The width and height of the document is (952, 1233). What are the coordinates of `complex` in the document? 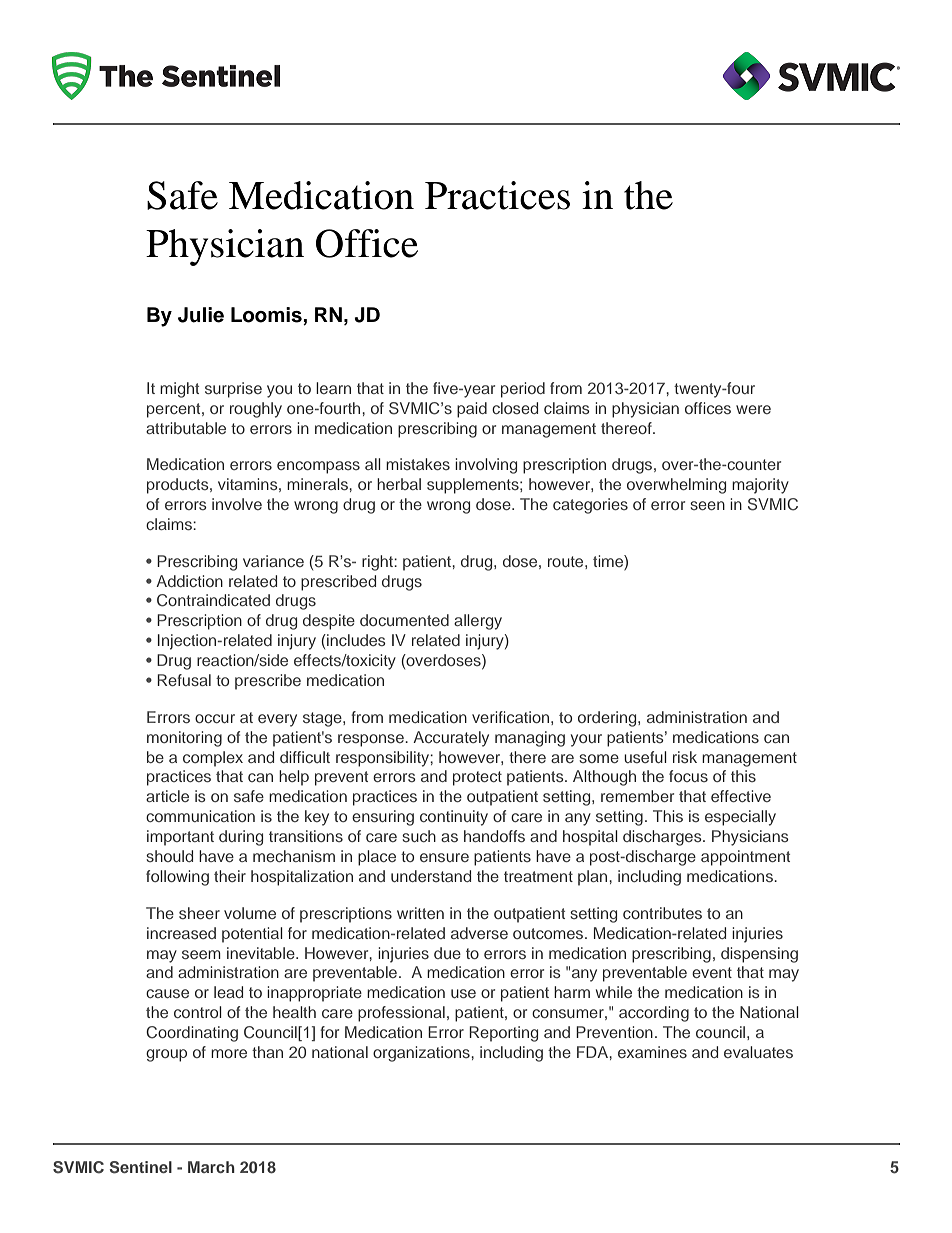 It's located at (213, 759).
